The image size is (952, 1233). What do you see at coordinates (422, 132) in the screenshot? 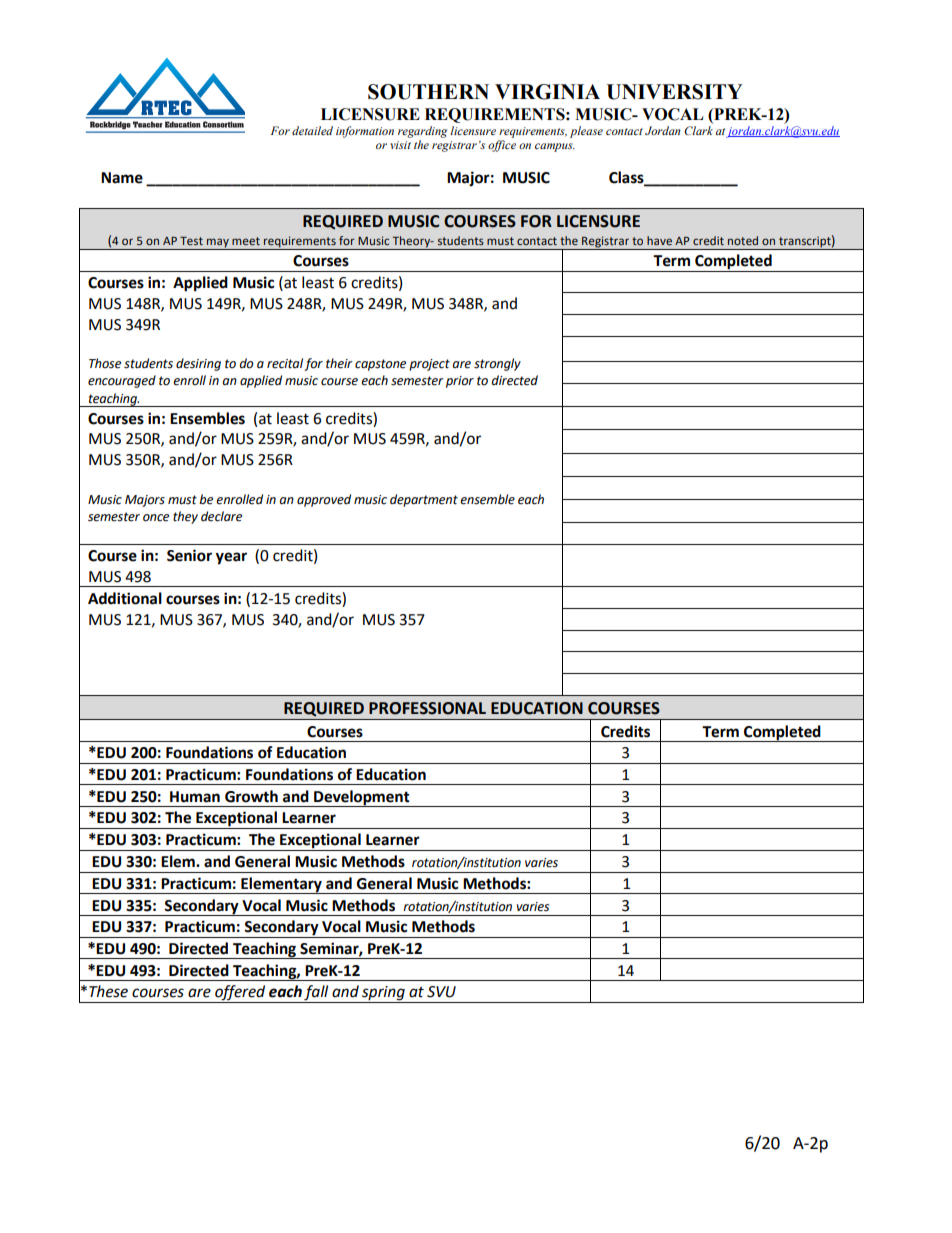
I see `regarding` at bounding box center [422, 132].
